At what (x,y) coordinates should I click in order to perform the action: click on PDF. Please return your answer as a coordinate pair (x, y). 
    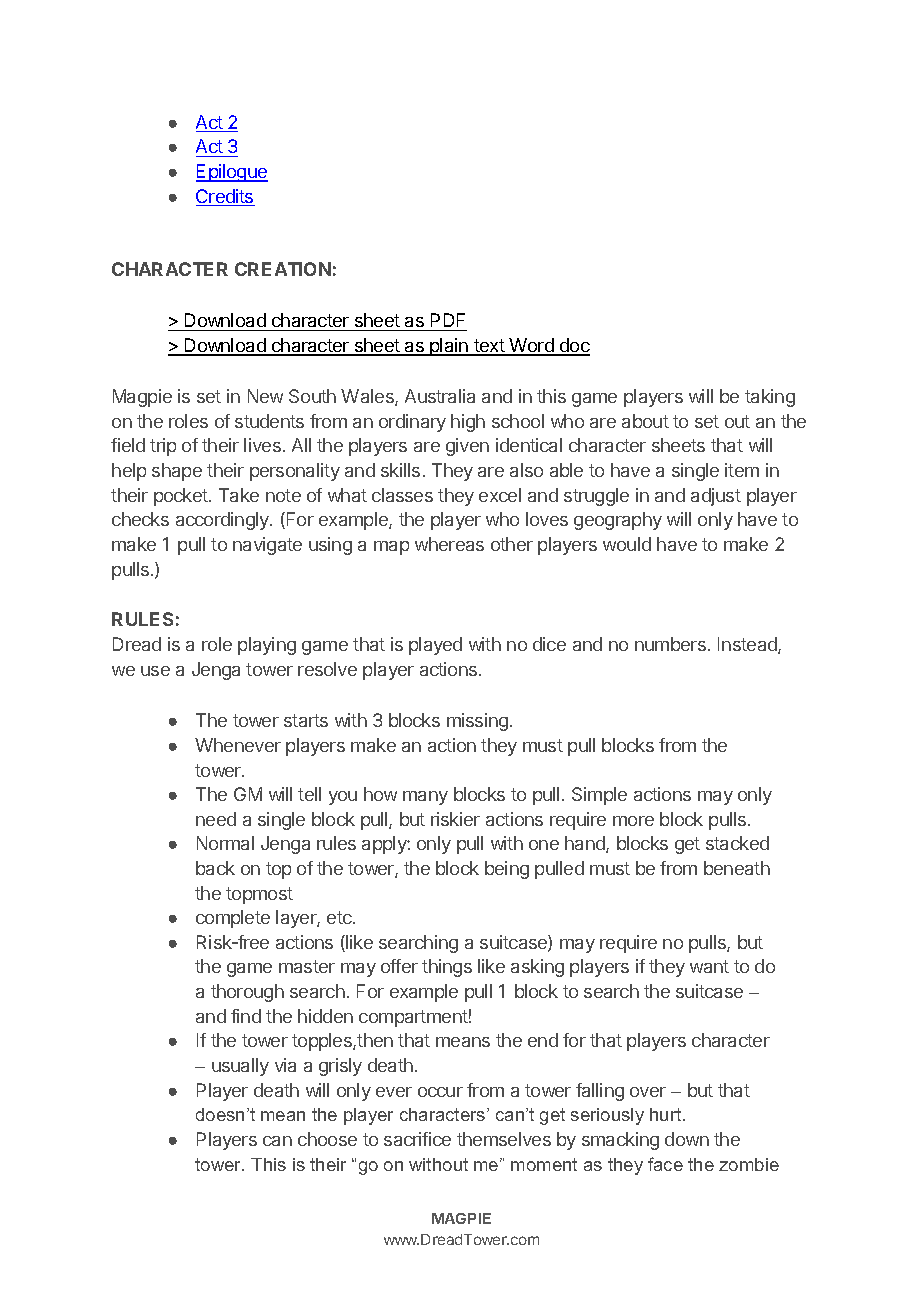
    Looking at the image, I should click on (448, 320).
